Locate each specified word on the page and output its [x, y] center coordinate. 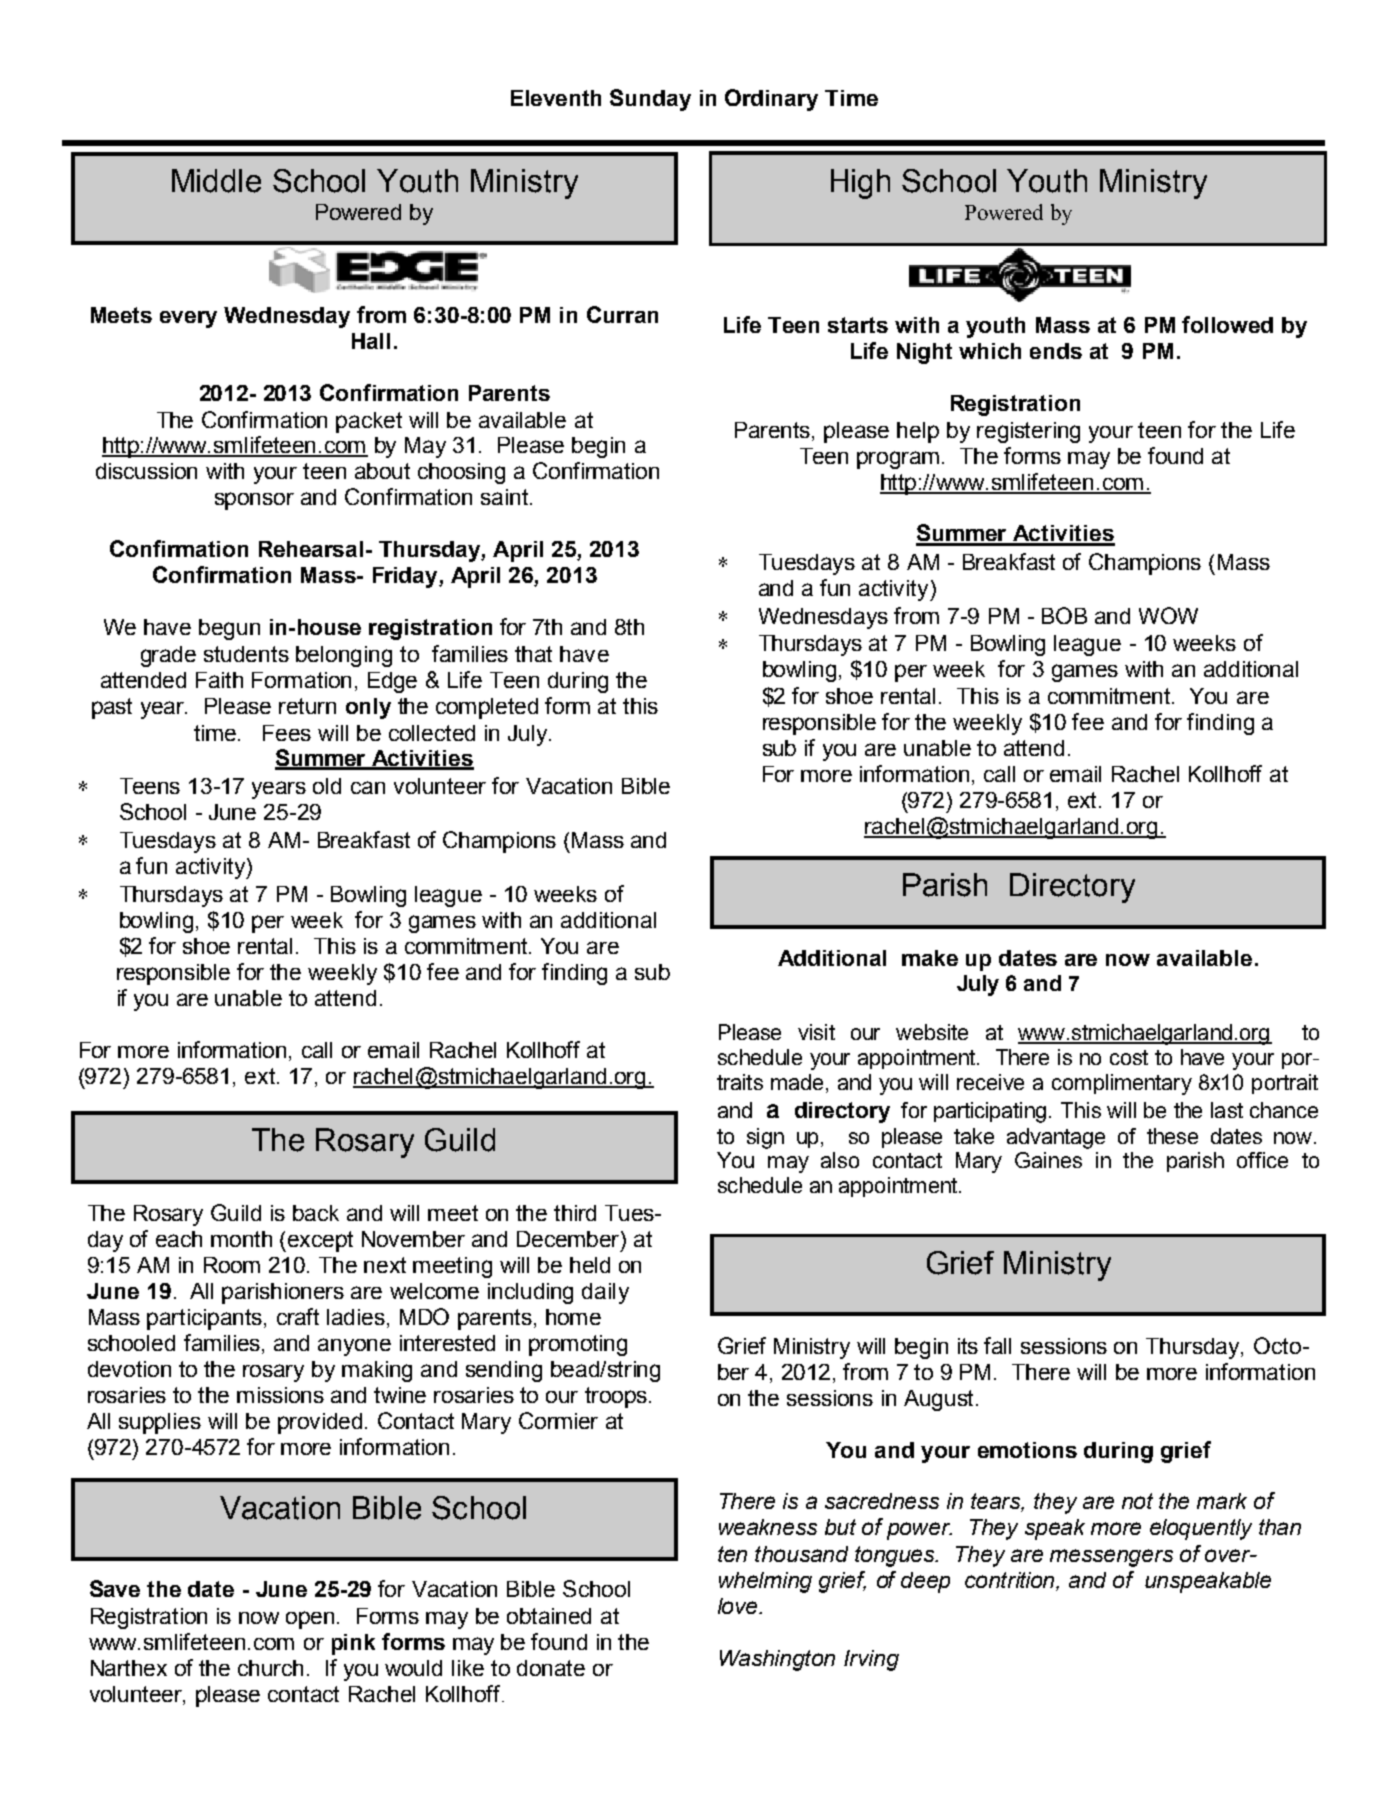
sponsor [254, 501]
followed [1227, 324]
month [241, 1239]
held [590, 1265]
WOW [1168, 615]
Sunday [650, 100]
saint [506, 497]
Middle [216, 181]
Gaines [1048, 1160]
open [310, 1620]
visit [816, 1032]
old [327, 786]
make [930, 958]
